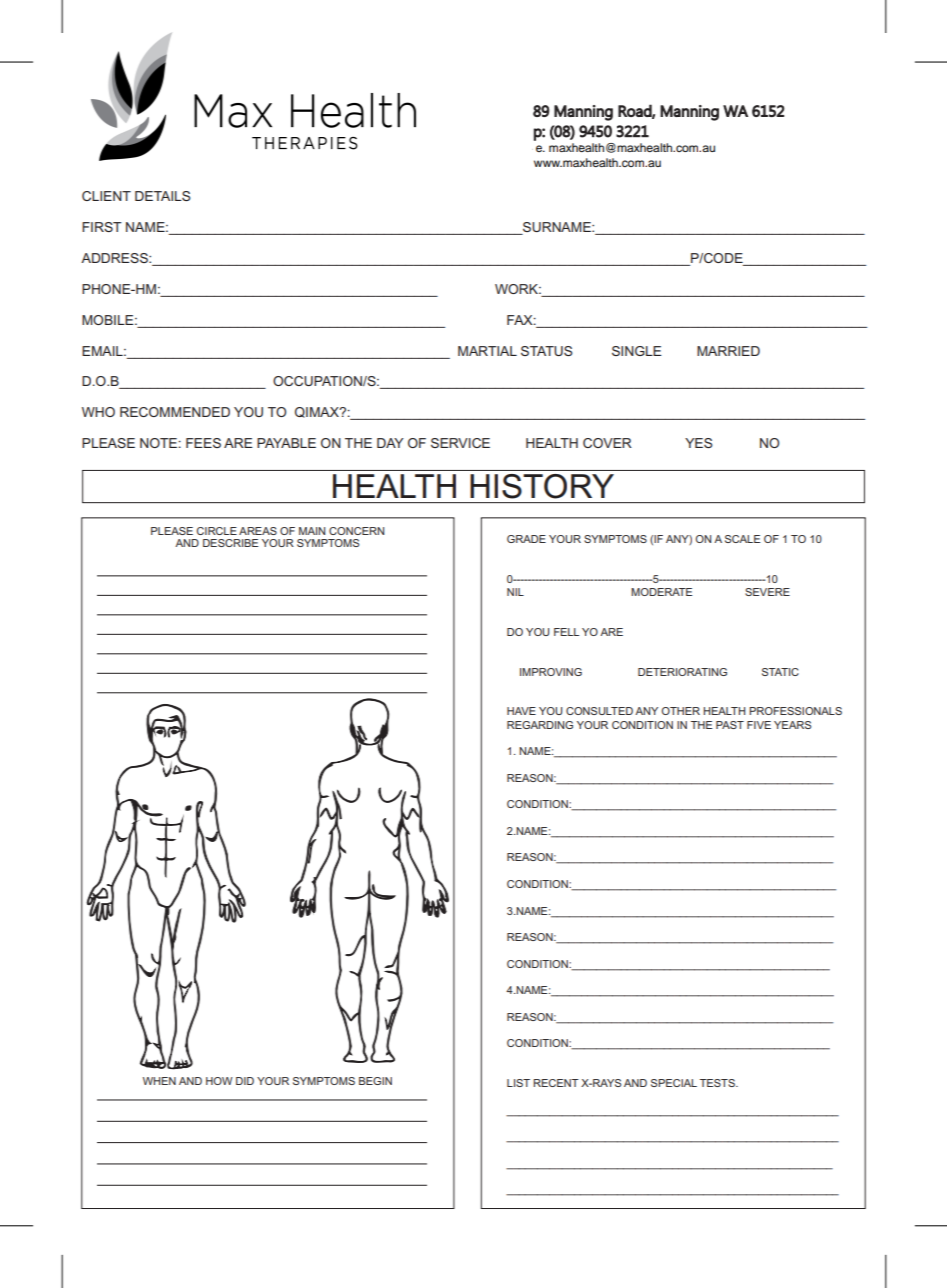 This document has width=947, height=1288. I want to click on MARTIAL, so click(487, 351).
